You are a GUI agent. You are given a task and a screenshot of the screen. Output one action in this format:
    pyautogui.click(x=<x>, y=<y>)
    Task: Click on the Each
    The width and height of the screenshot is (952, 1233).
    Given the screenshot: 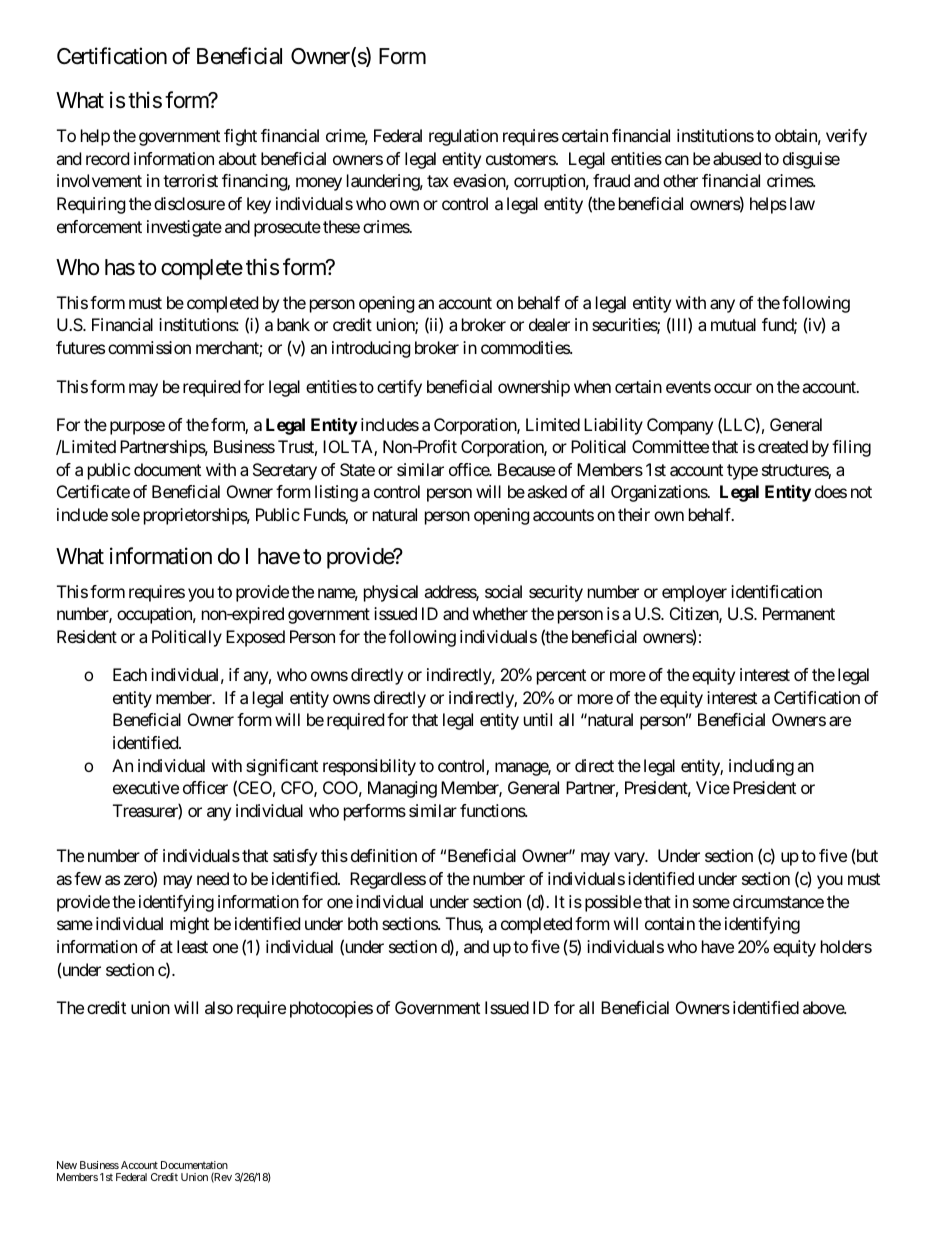 What is the action you would take?
    pyautogui.click(x=130, y=674)
